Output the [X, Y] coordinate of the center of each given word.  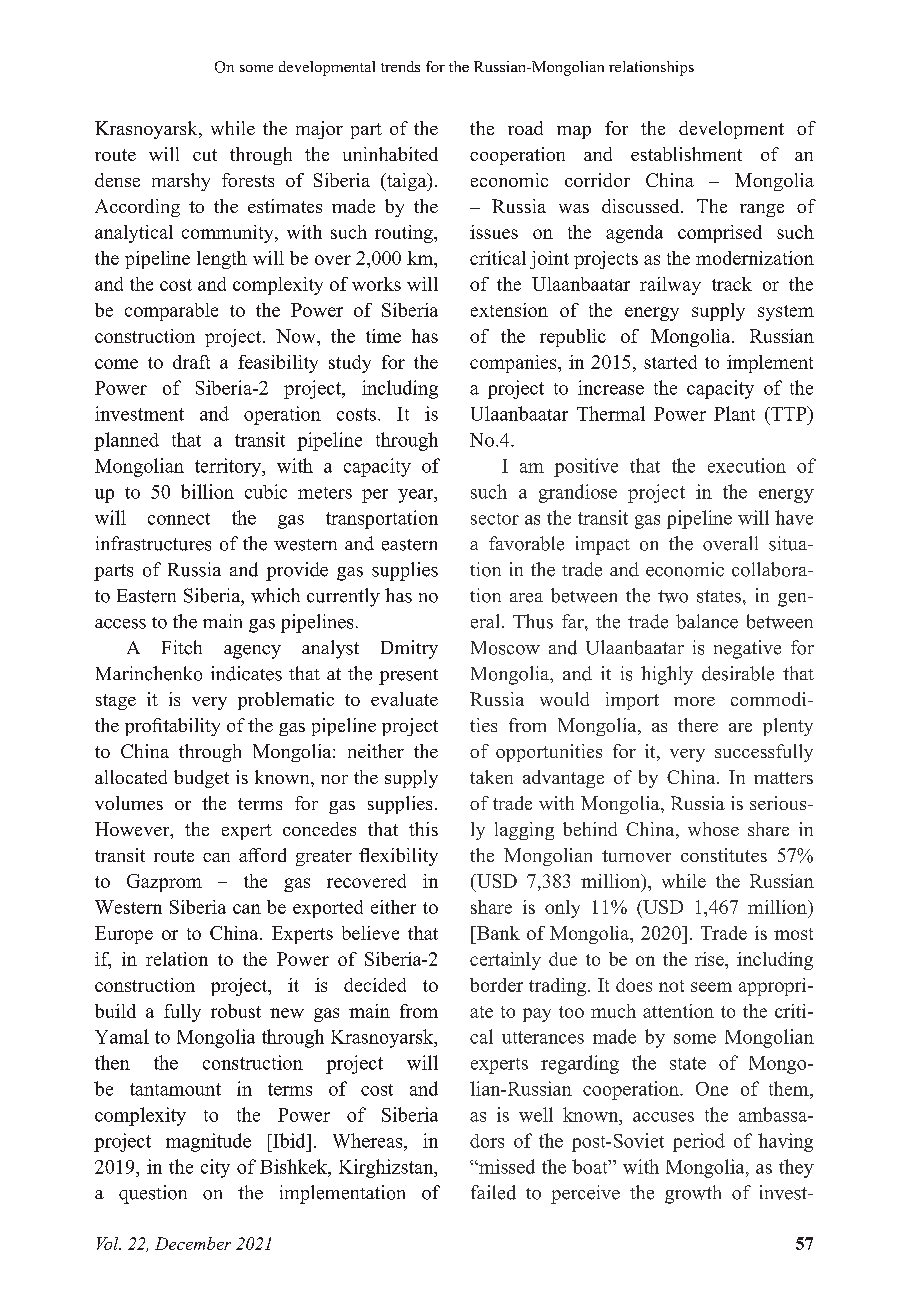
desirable [738, 673]
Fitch [182, 647]
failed [493, 1192]
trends [400, 66]
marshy [181, 182]
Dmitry [409, 649]
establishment [686, 154]
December [193, 1243]
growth [693, 1194]
